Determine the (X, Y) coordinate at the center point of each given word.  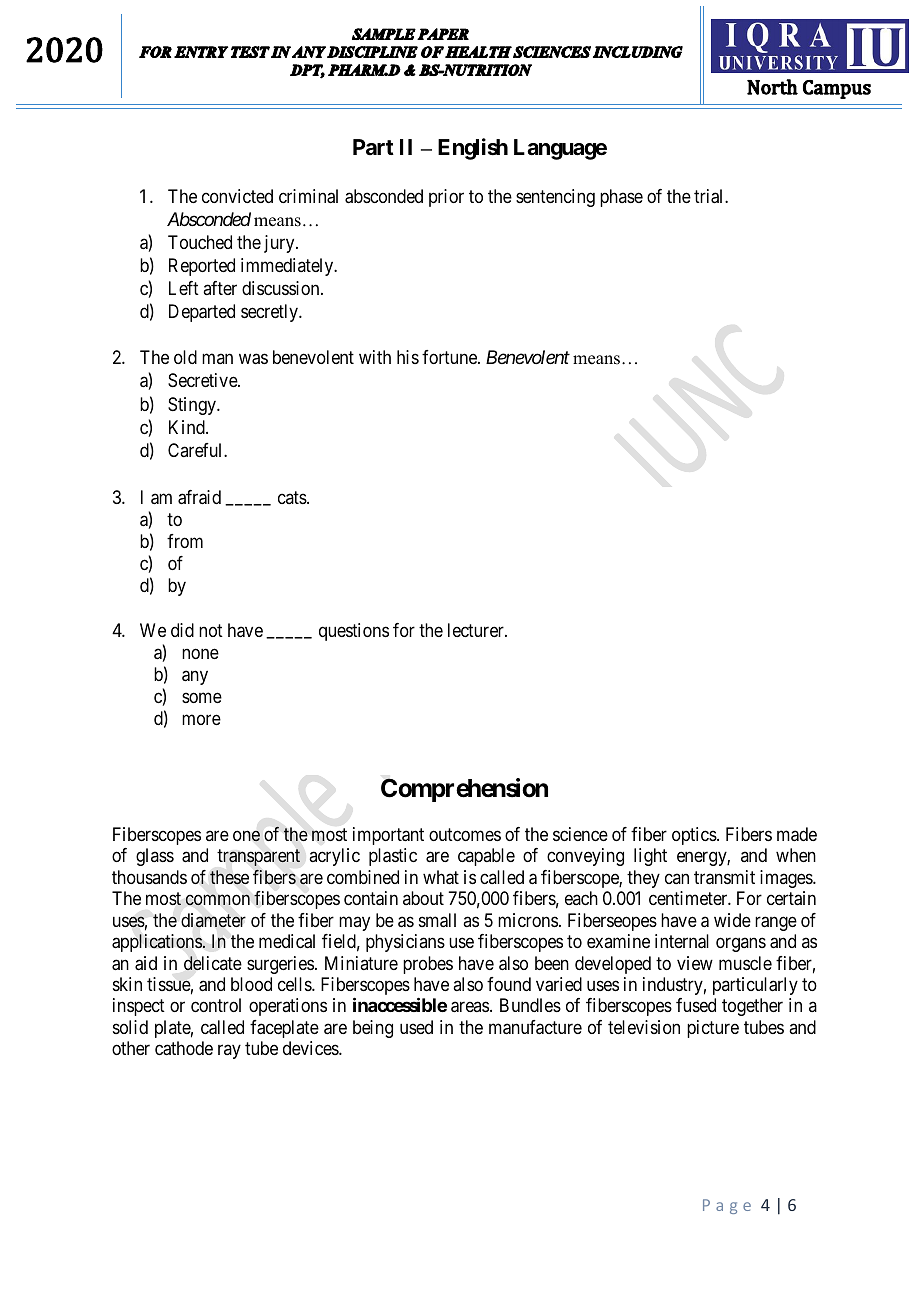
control (216, 1005)
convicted (237, 196)
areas (470, 1007)
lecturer (477, 630)
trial (710, 196)
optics (695, 836)
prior (446, 198)
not (211, 630)
